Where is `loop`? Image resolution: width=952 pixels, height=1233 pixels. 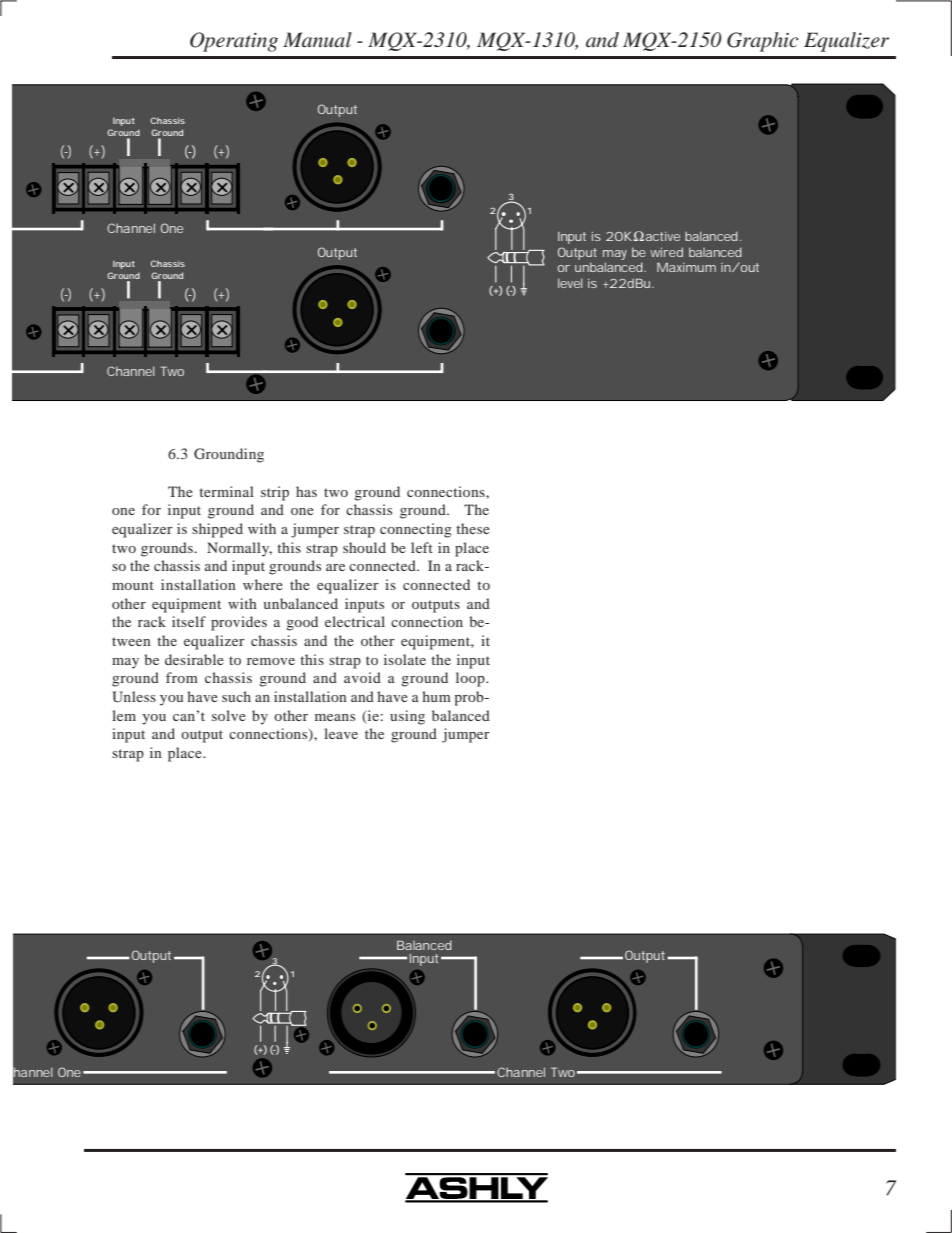 loop is located at coordinates (471, 679).
